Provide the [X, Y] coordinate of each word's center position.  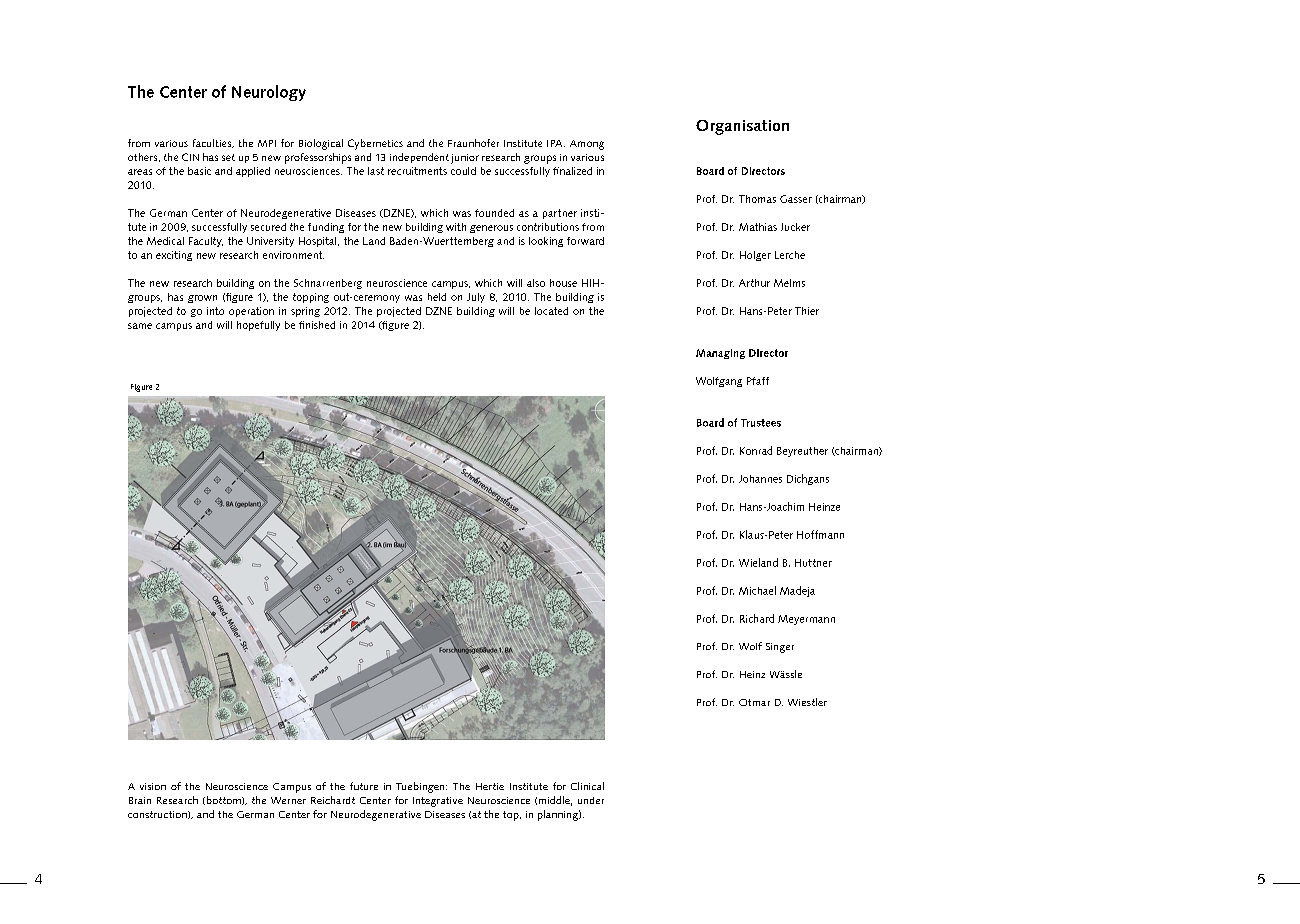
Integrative [438, 802]
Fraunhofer [473, 143]
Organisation [742, 127]
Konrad [756, 450]
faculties [213, 143]
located [551, 311]
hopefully [258, 326]
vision [153, 786]
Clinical [587, 786]
